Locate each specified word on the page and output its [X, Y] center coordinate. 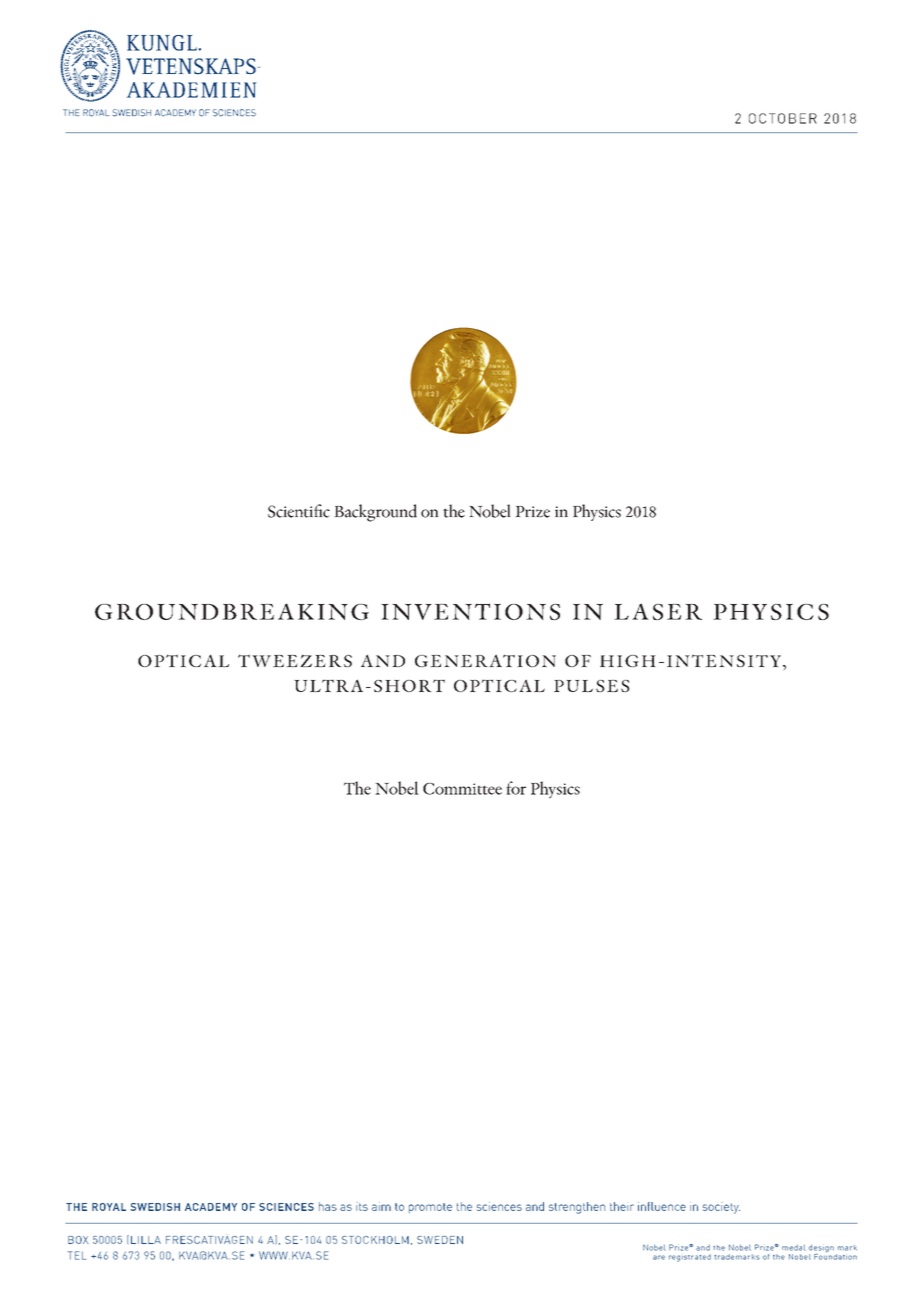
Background [375, 513]
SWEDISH [155, 1207]
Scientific [299, 511]
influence [662, 1206]
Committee [462, 789]
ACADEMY [211, 1207]
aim [381, 1207]
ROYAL [109, 1207]
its [362, 1206]
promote [430, 1208]
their [622, 1206]
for [516, 788]
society [721, 1208]
